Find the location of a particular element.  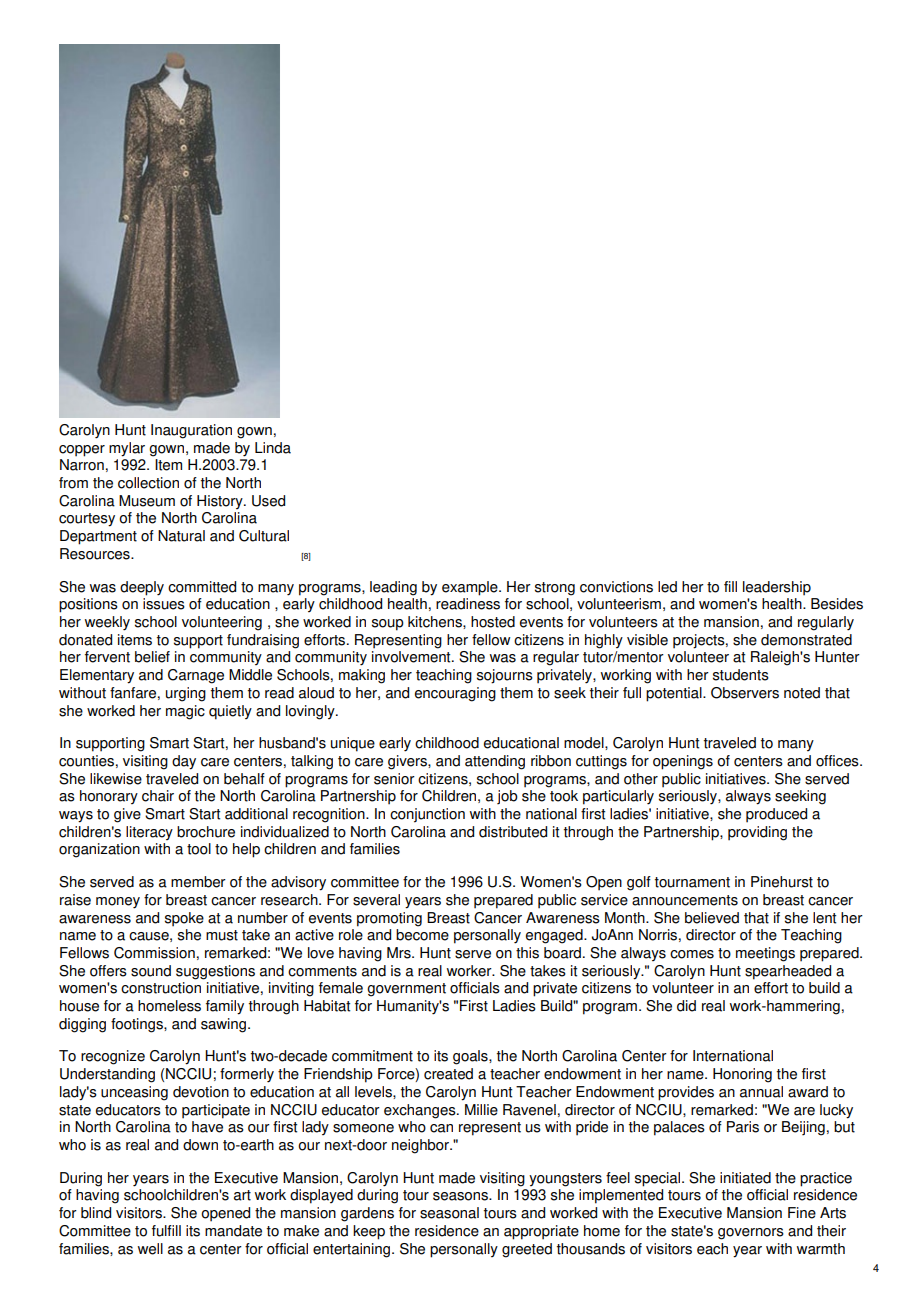

mylar is located at coordinates (127, 449).
